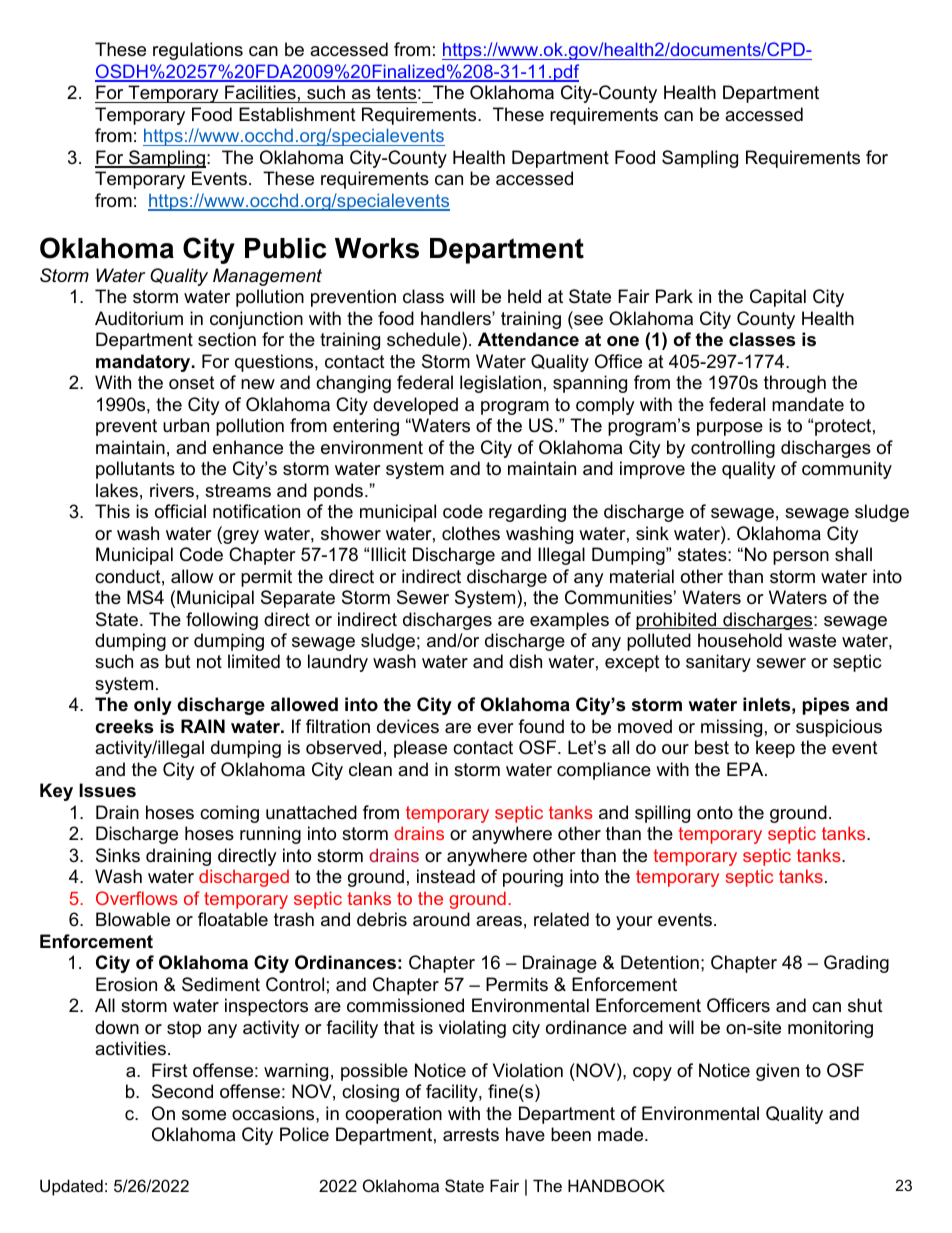 The height and width of the screenshot is (1233, 952). What do you see at coordinates (204, 1115) in the screenshot?
I see `some` at bounding box center [204, 1115].
